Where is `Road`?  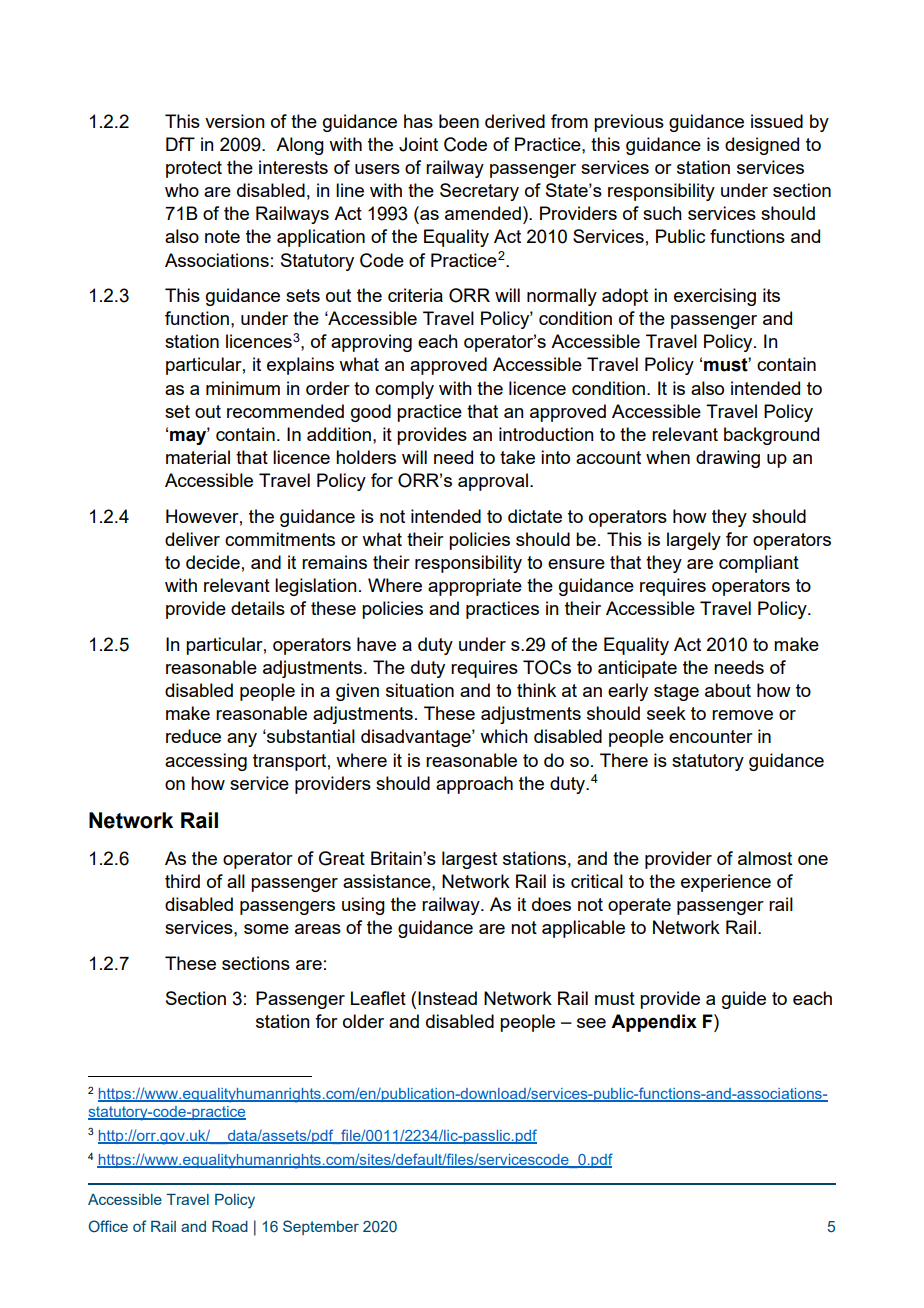 Road is located at coordinates (230, 1226).
